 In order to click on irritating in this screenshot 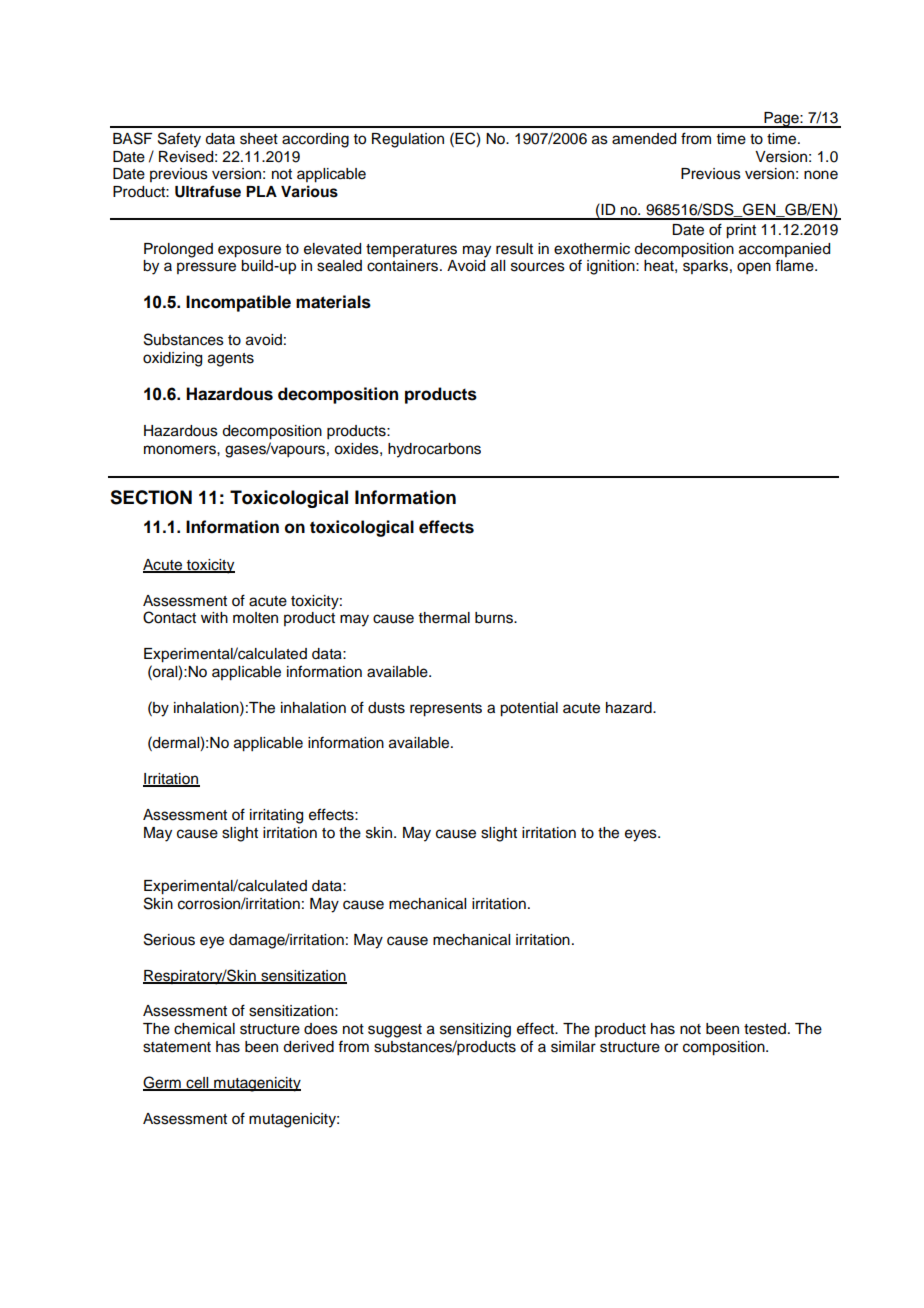, I will do `click(276, 816)`.
